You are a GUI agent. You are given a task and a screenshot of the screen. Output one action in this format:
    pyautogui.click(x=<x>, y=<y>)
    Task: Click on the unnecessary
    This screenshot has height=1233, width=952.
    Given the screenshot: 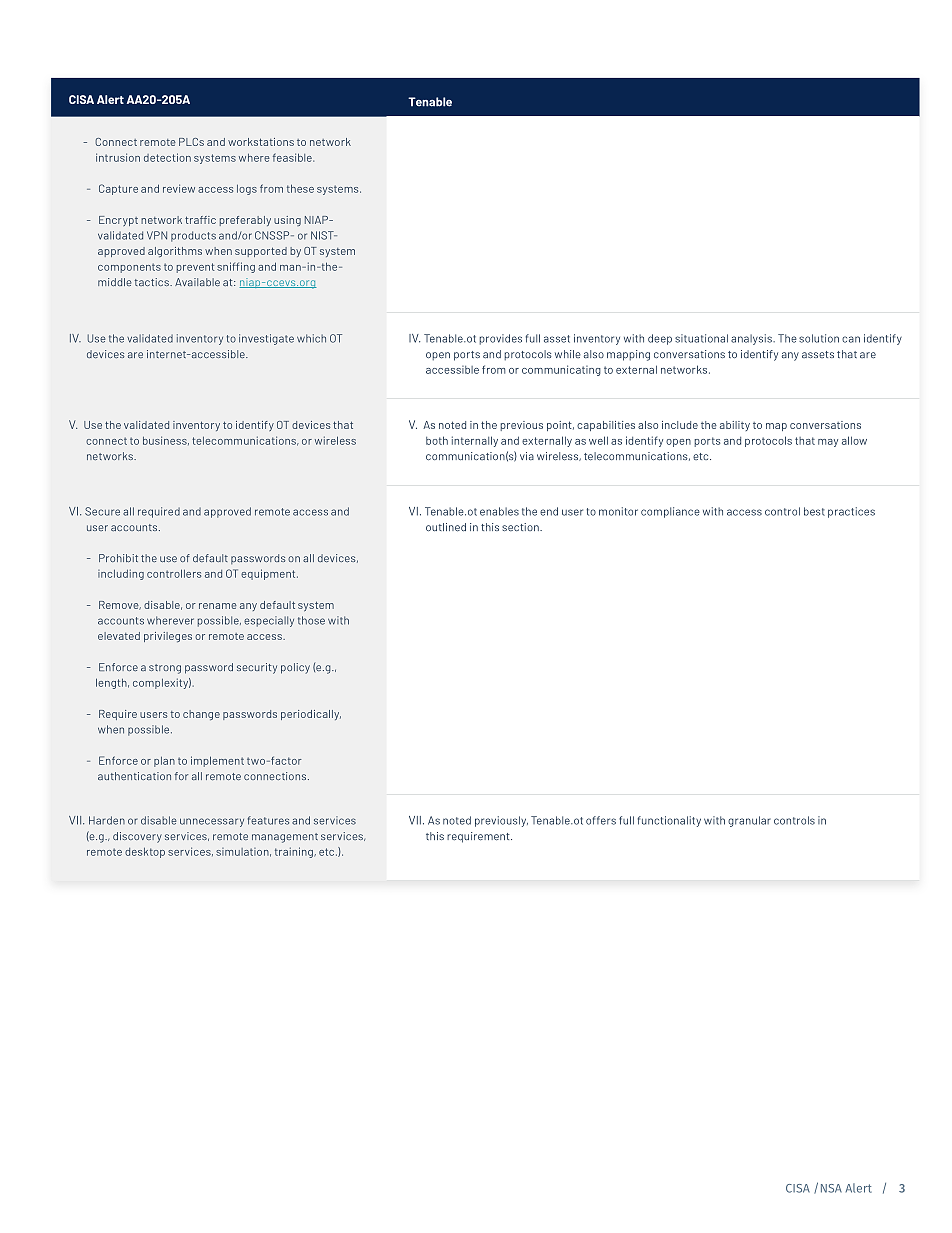 What is the action you would take?
    pyautogui.click(x=212, y=822)
